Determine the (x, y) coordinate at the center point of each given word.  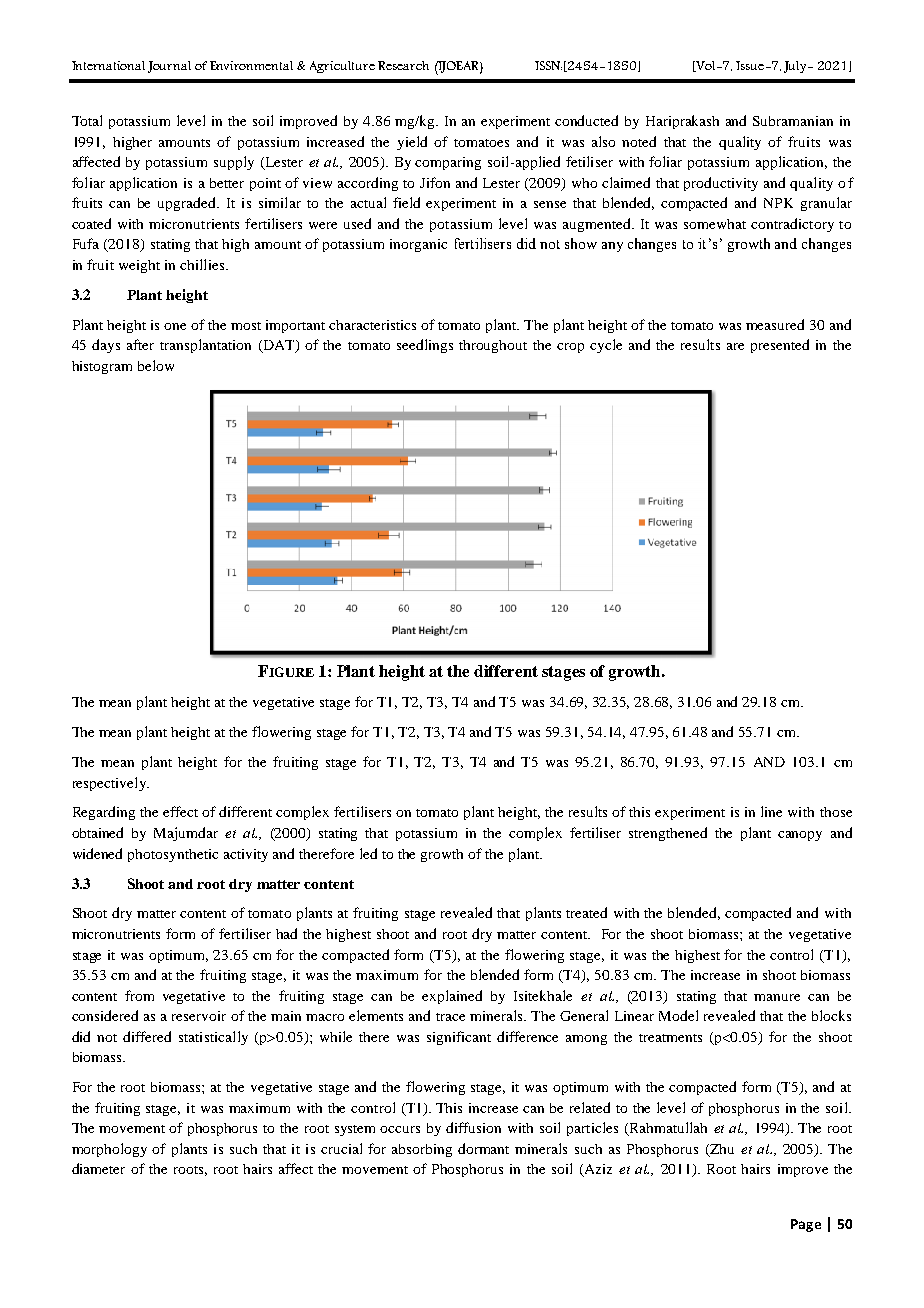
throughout (493, 346)
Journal (169, 67)
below (156, 365)
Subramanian (793, 121)
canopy (800, 836)
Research (403, 65)
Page (806, 1225)
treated (586, 912)
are (735, 346)
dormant (483, 1148)
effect (180, 811)
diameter (98, 1168)
